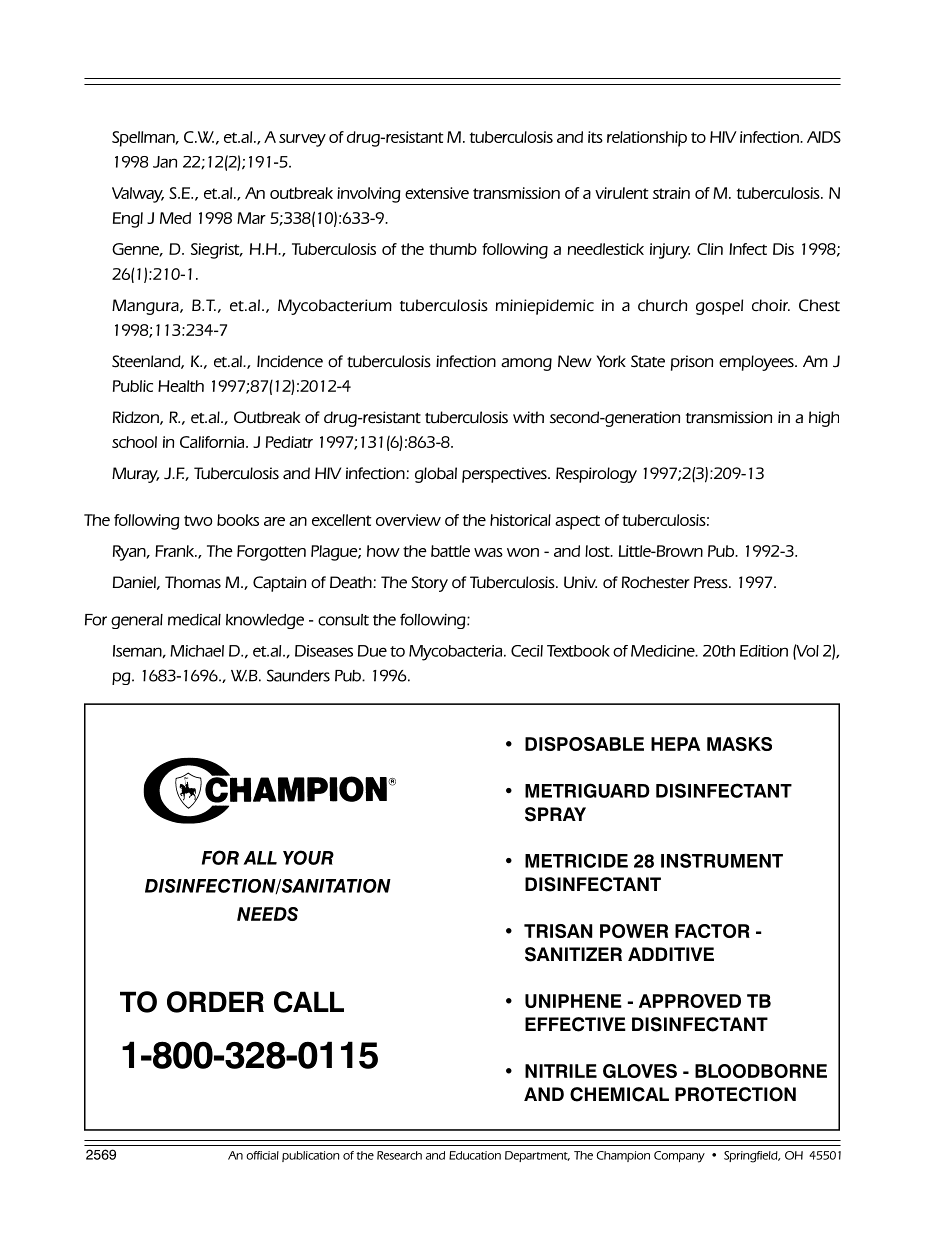 This page has width=952, height=1233. What do you see at coordinates (475, 1155) in the page?
I see `Education` at bounding box center [475, 1155].
